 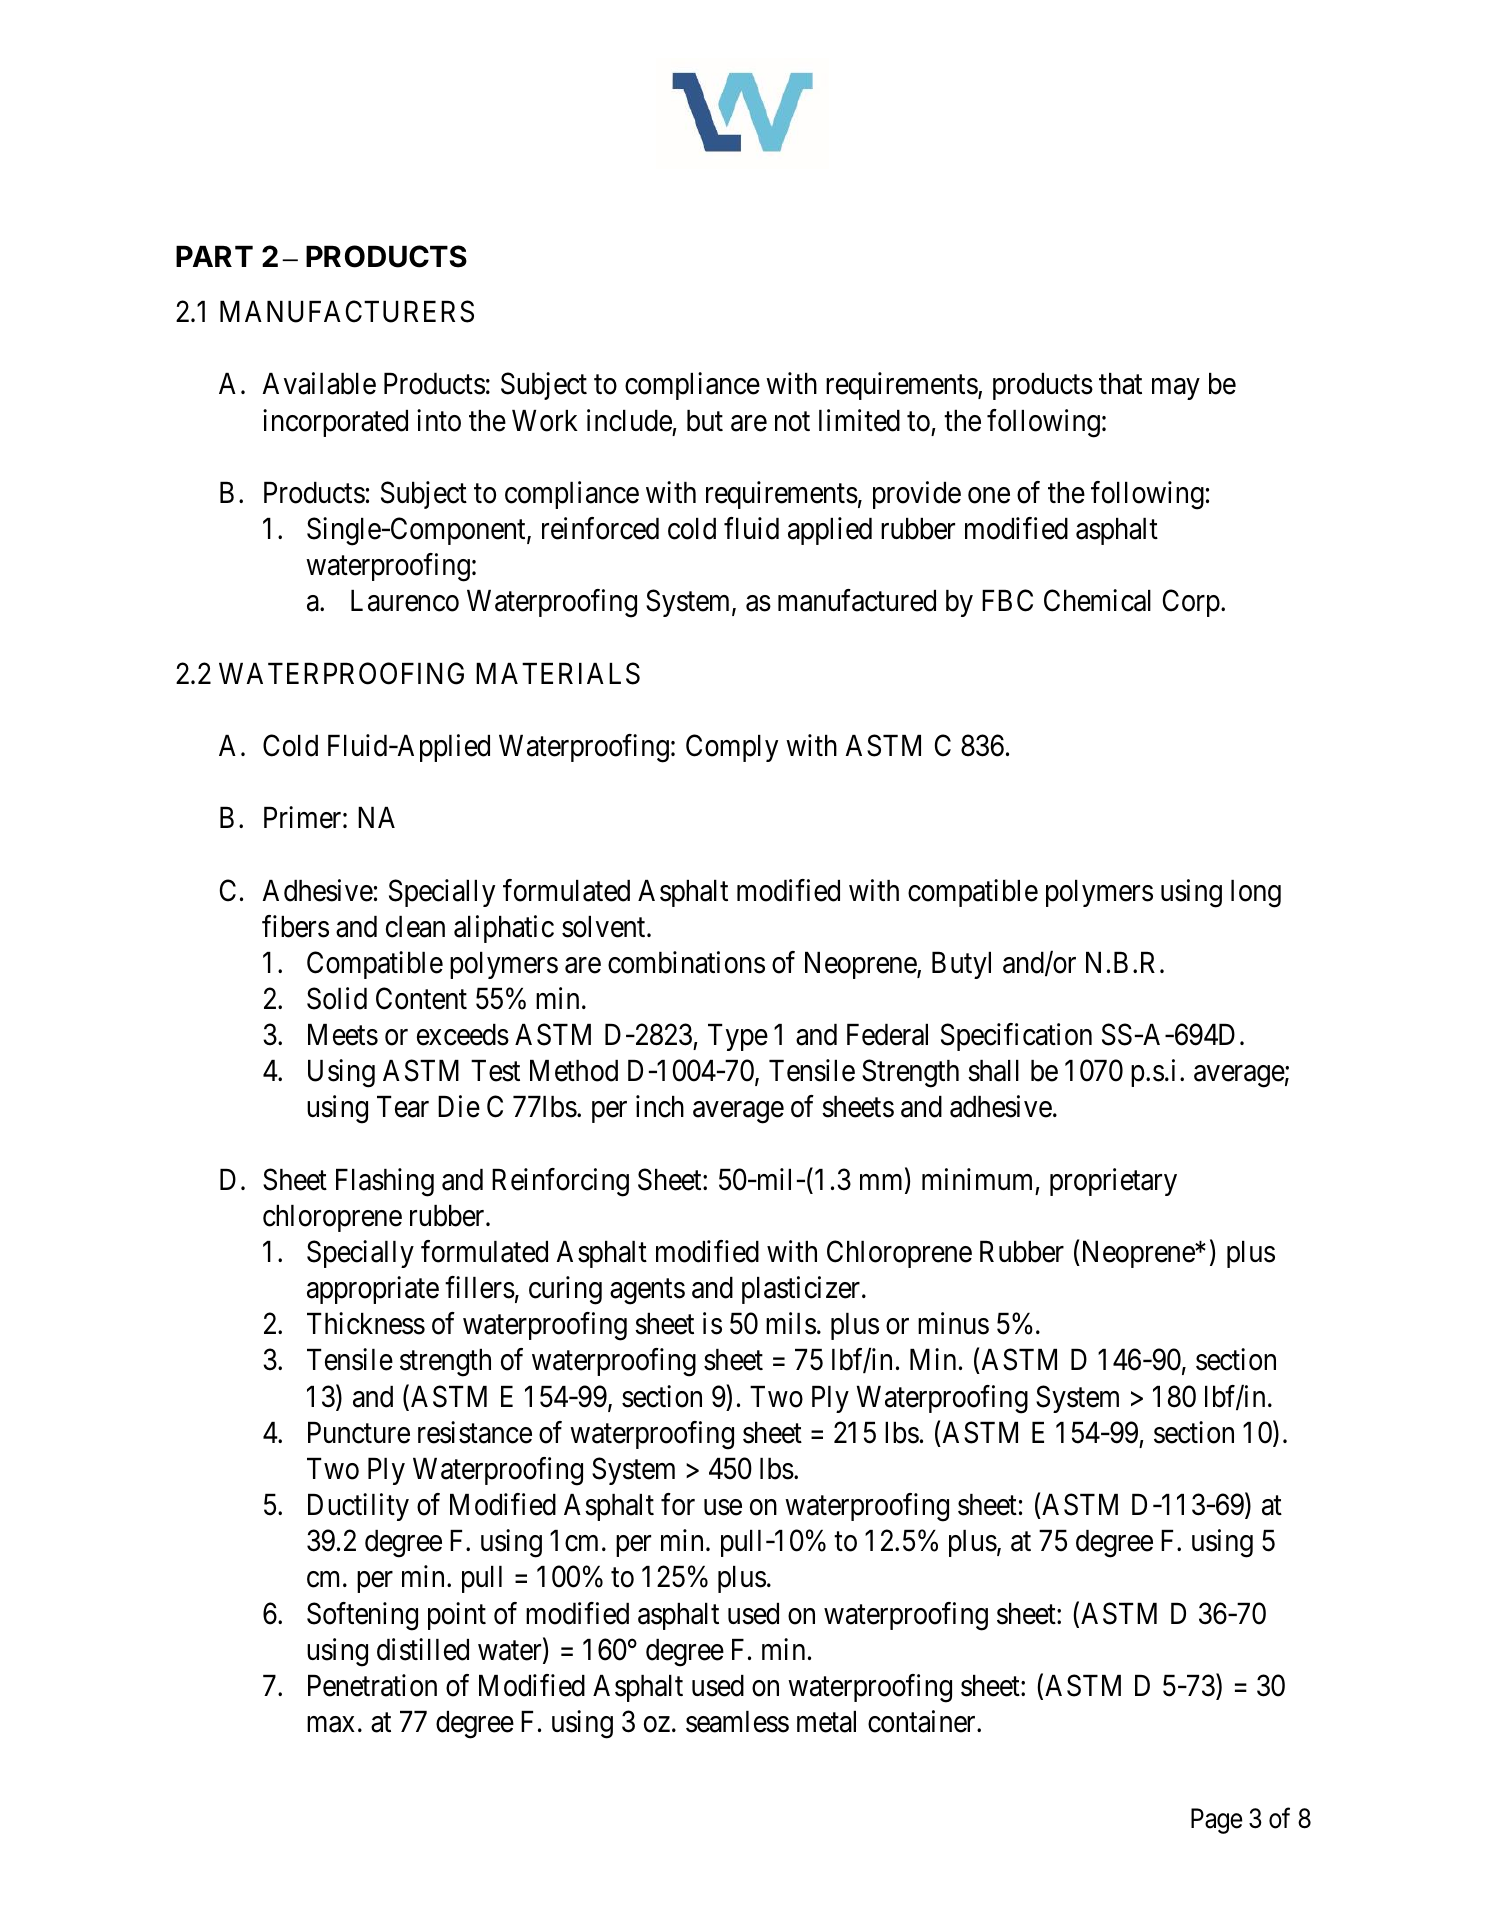 What do you see at coordinates (343, 1035) in the document?
I see `Meets` at bounding box center [343, 1035].
